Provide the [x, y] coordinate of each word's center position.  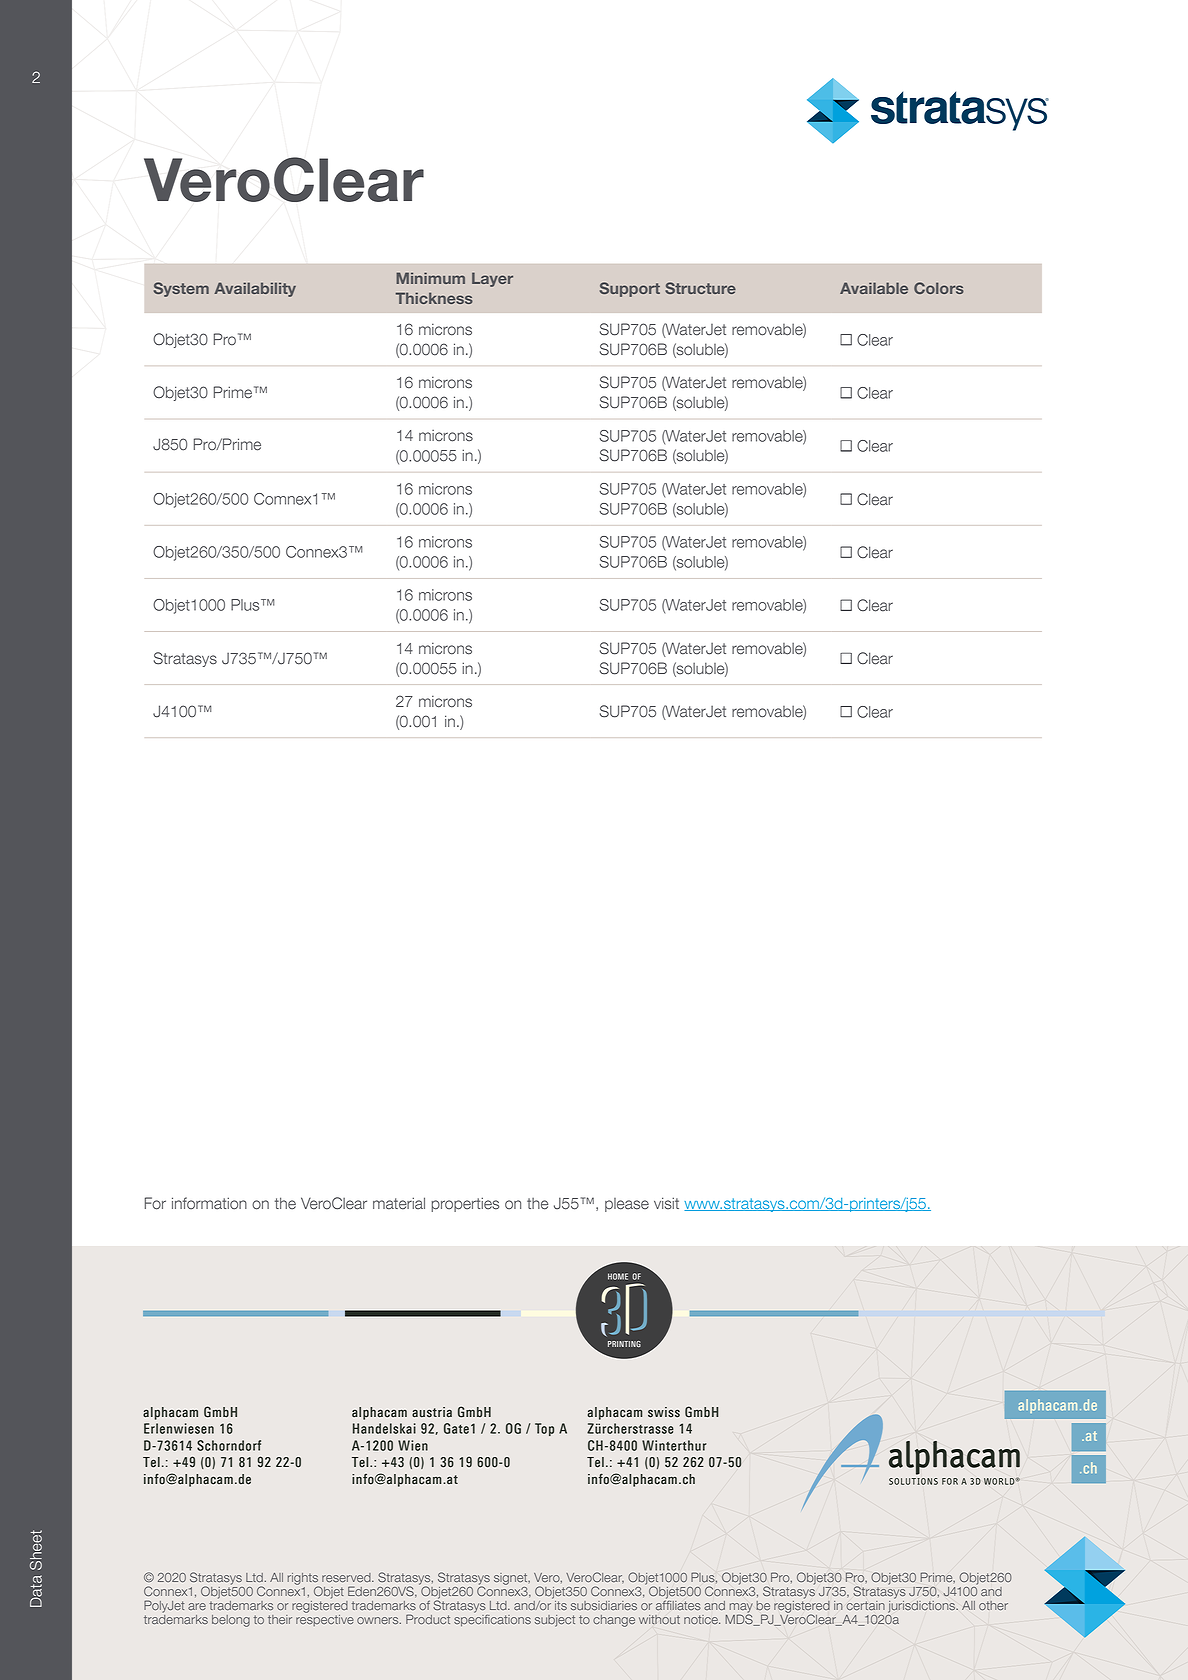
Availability [255, 289]
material [399, 1203]
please [627, 1205]
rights [304, 1580]
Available [874, 288]
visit [666, 1203]
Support [630, 289]
